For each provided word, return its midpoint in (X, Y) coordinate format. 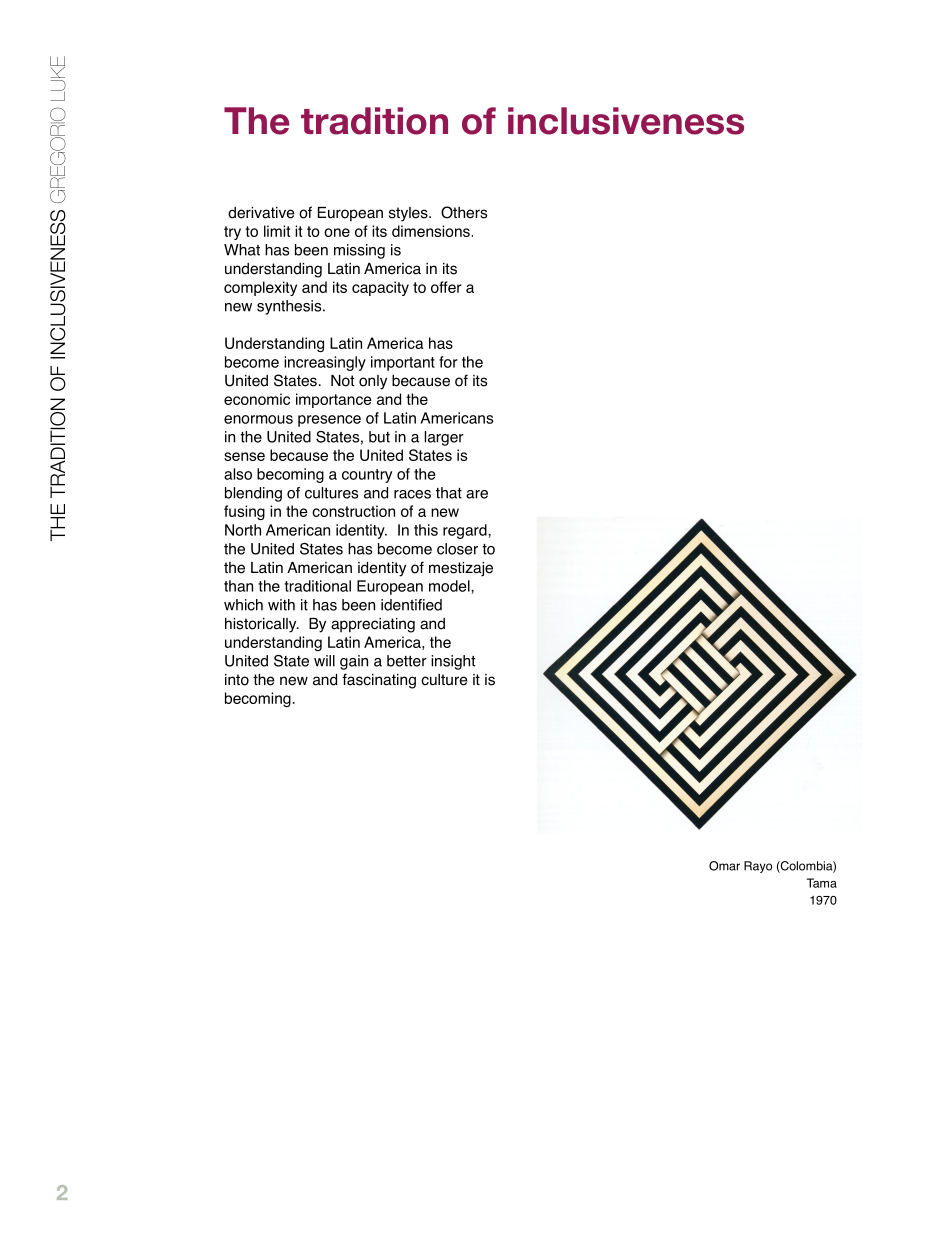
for (448, 362)
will (324, 661)
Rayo (758, 867)
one (337, 232)
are (477, 494)
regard (466, 531)
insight (453, 662)
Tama (822, 883)
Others (464, 212)
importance (334, 400)
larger (444, 438)
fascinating (379, 681)
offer (446, 287)
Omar (724, 866)
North (243, 530)
